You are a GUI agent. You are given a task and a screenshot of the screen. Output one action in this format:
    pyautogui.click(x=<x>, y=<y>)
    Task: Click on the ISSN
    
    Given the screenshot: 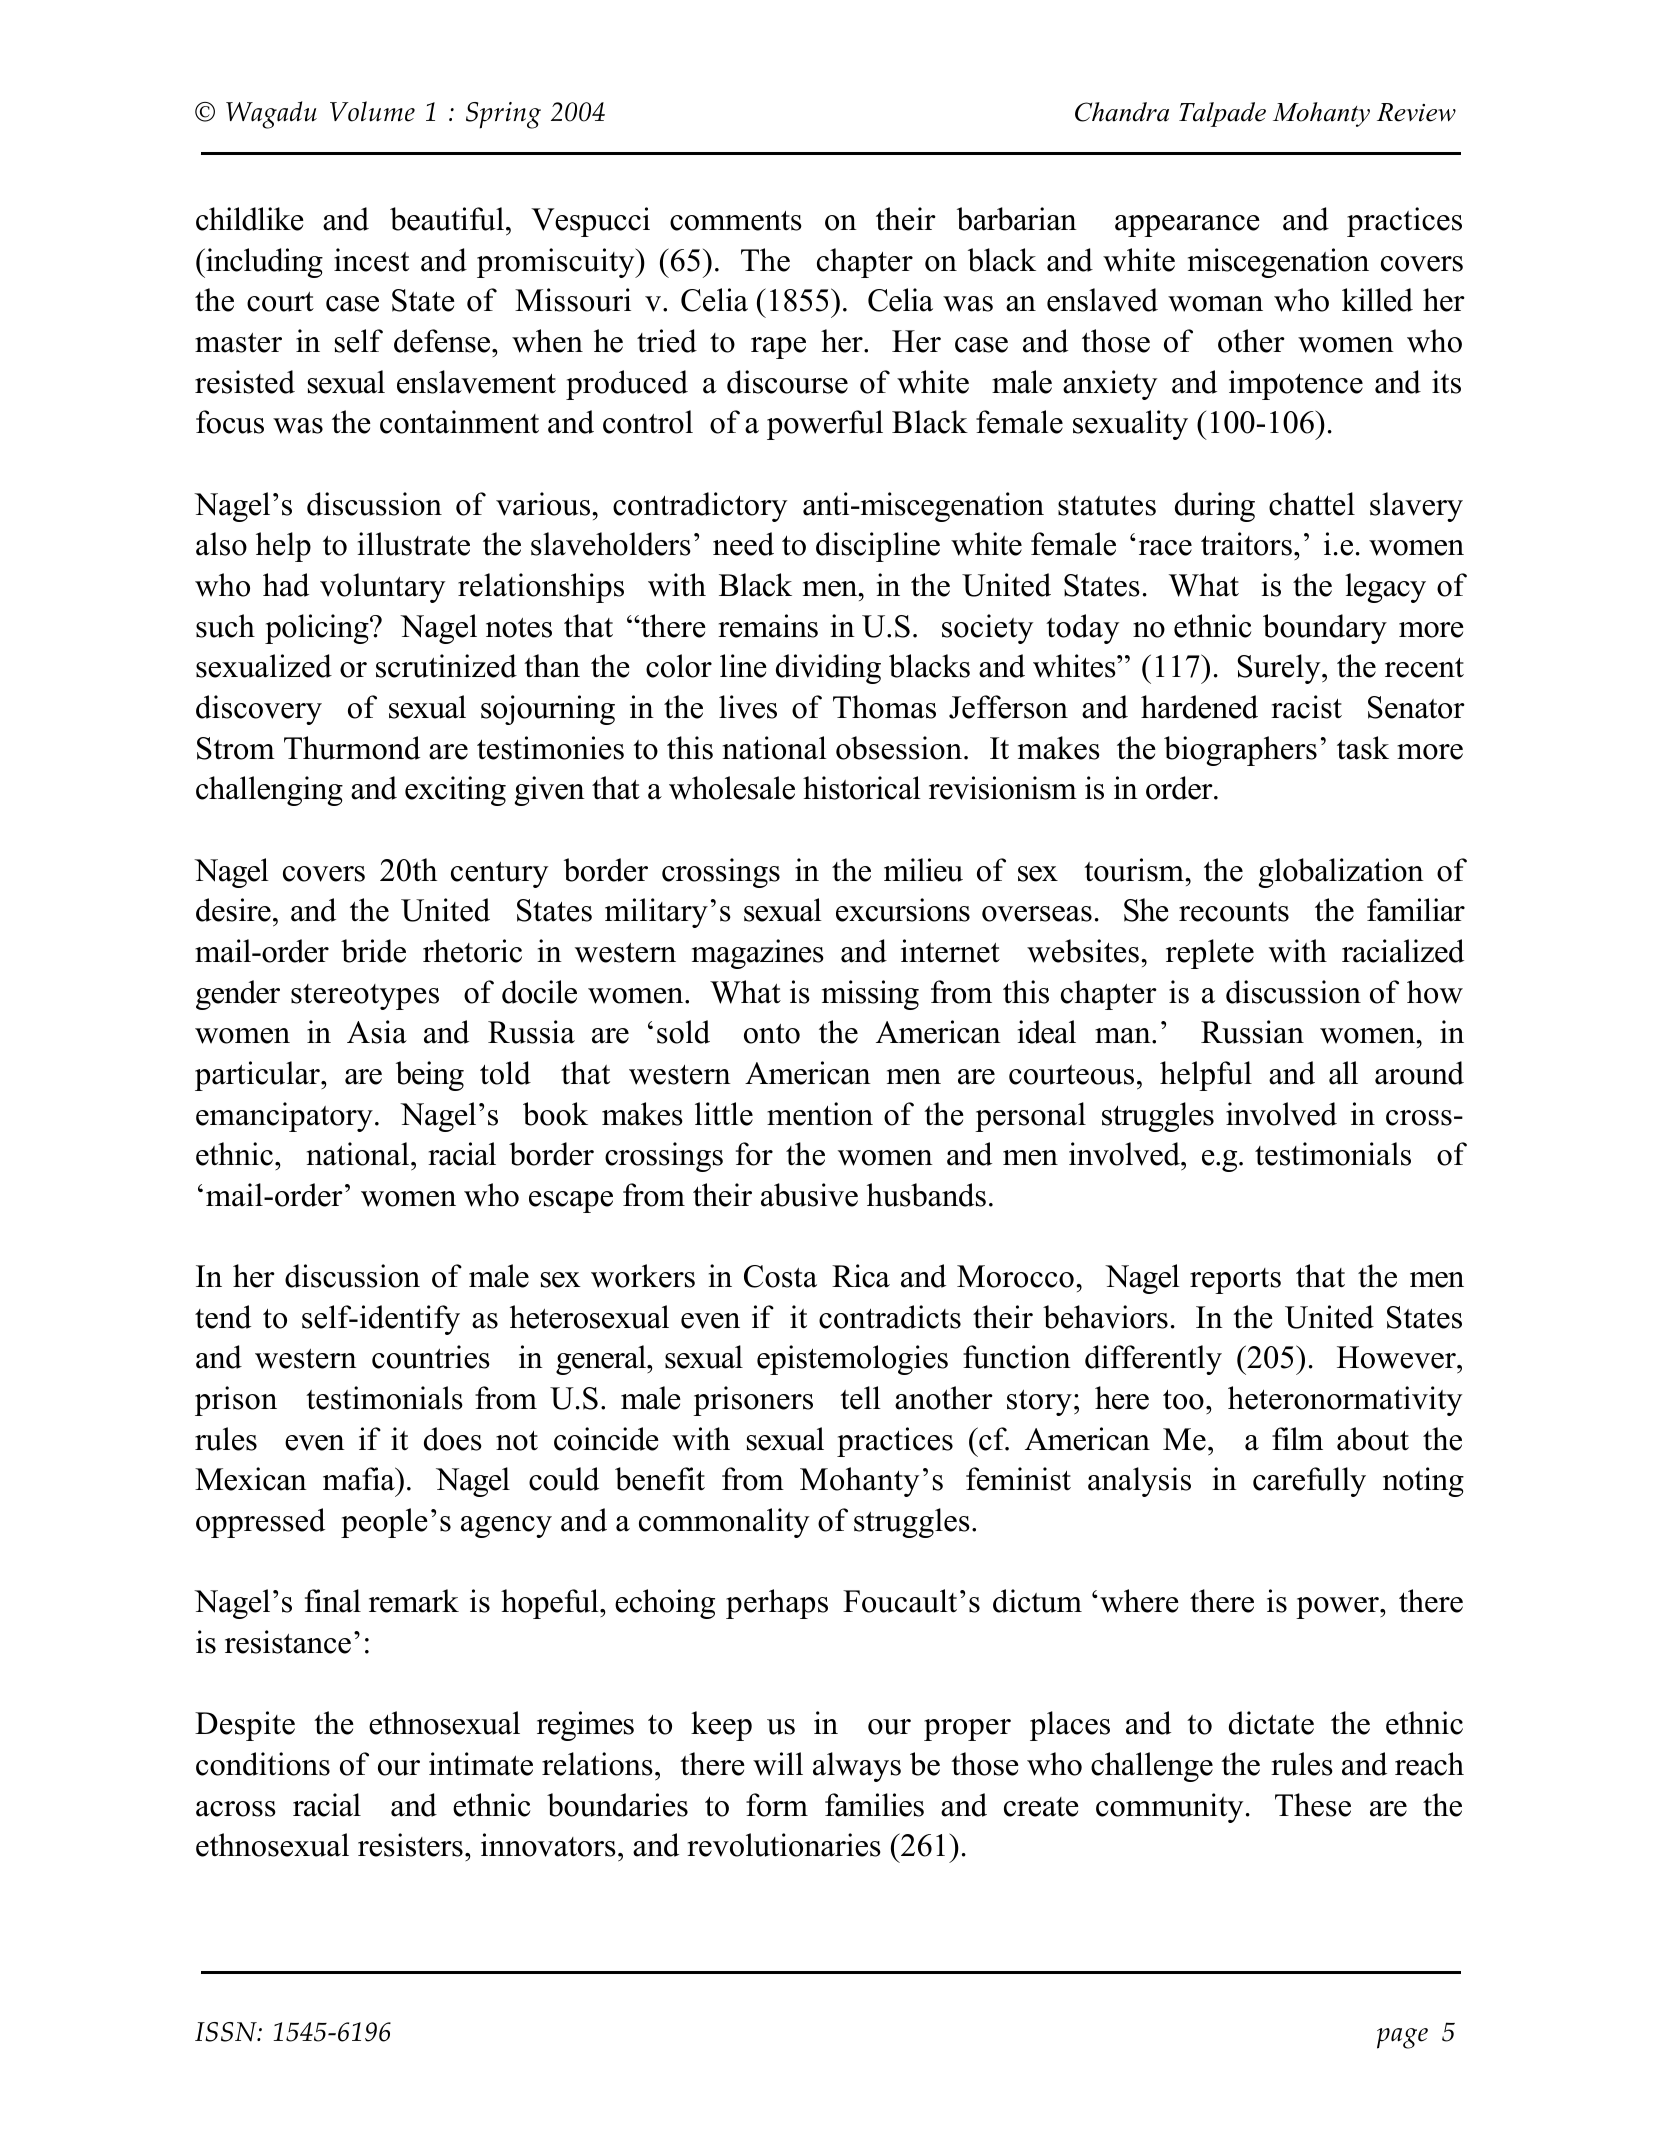 What is the action you would take?
    pyautogui.click(x=227, y=2032)
